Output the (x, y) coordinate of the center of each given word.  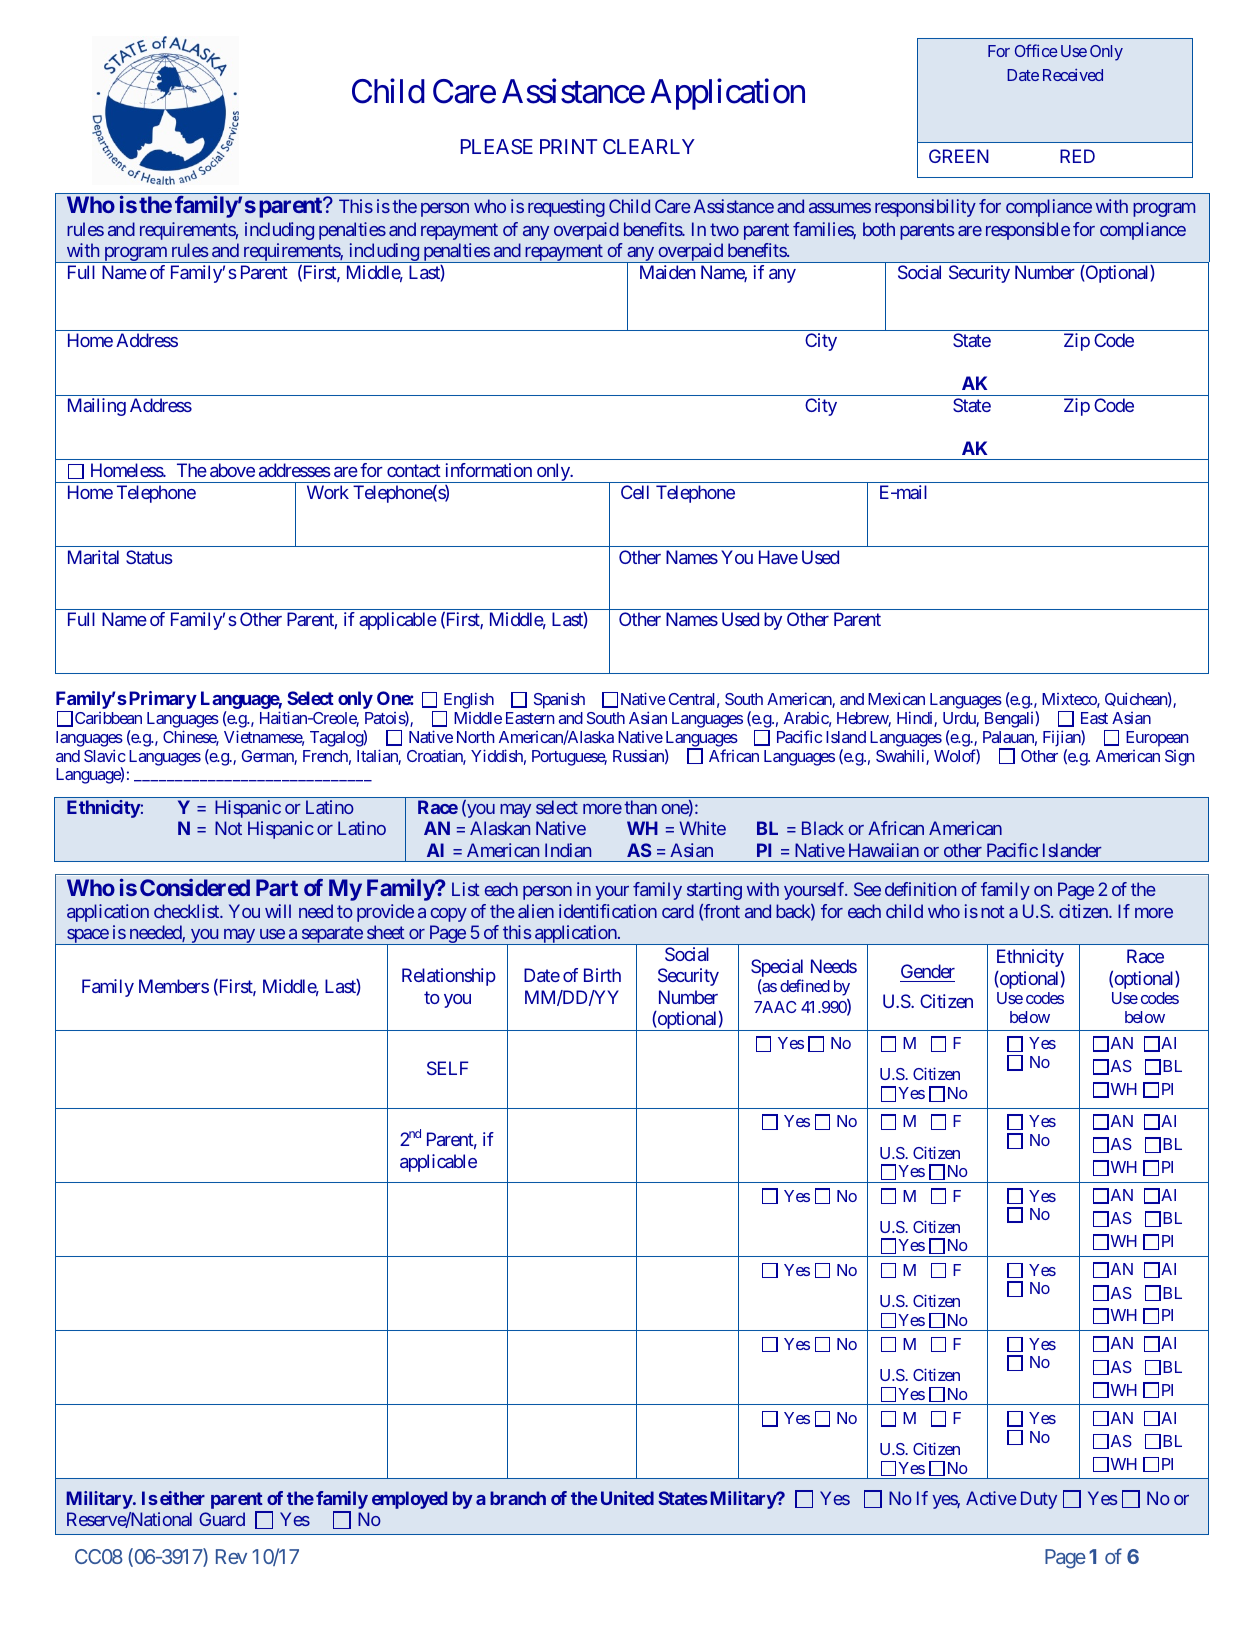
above (232, 470)
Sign (1179, 758)
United (627, 1498)
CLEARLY (649, 146)
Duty (1039, 1500)
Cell (635, 492)
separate (331, 935)
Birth (602, 975)
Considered (195, 887)
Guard (222, 1519)
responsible (1028, 231)
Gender (928, 971)
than (640, 807)
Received (1073, 74)
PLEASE (497, 146)
